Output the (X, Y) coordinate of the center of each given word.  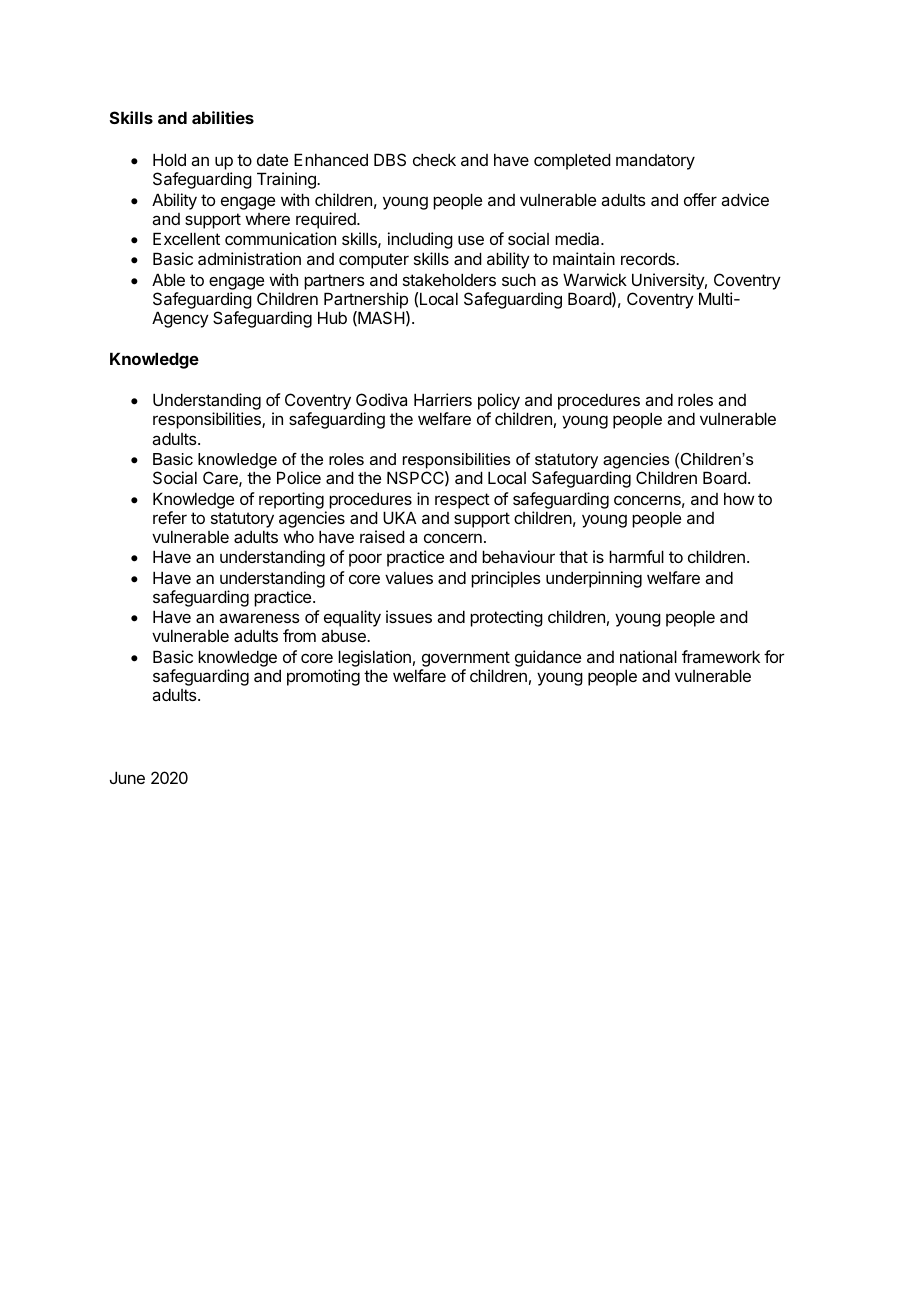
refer (170, 517)
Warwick (595, 279)
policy (499, 403)
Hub (332, 317)
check (434, 159)
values (409, 577)
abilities (223, 117)
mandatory (655, 162)
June (127, 777)
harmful (636, 556)
